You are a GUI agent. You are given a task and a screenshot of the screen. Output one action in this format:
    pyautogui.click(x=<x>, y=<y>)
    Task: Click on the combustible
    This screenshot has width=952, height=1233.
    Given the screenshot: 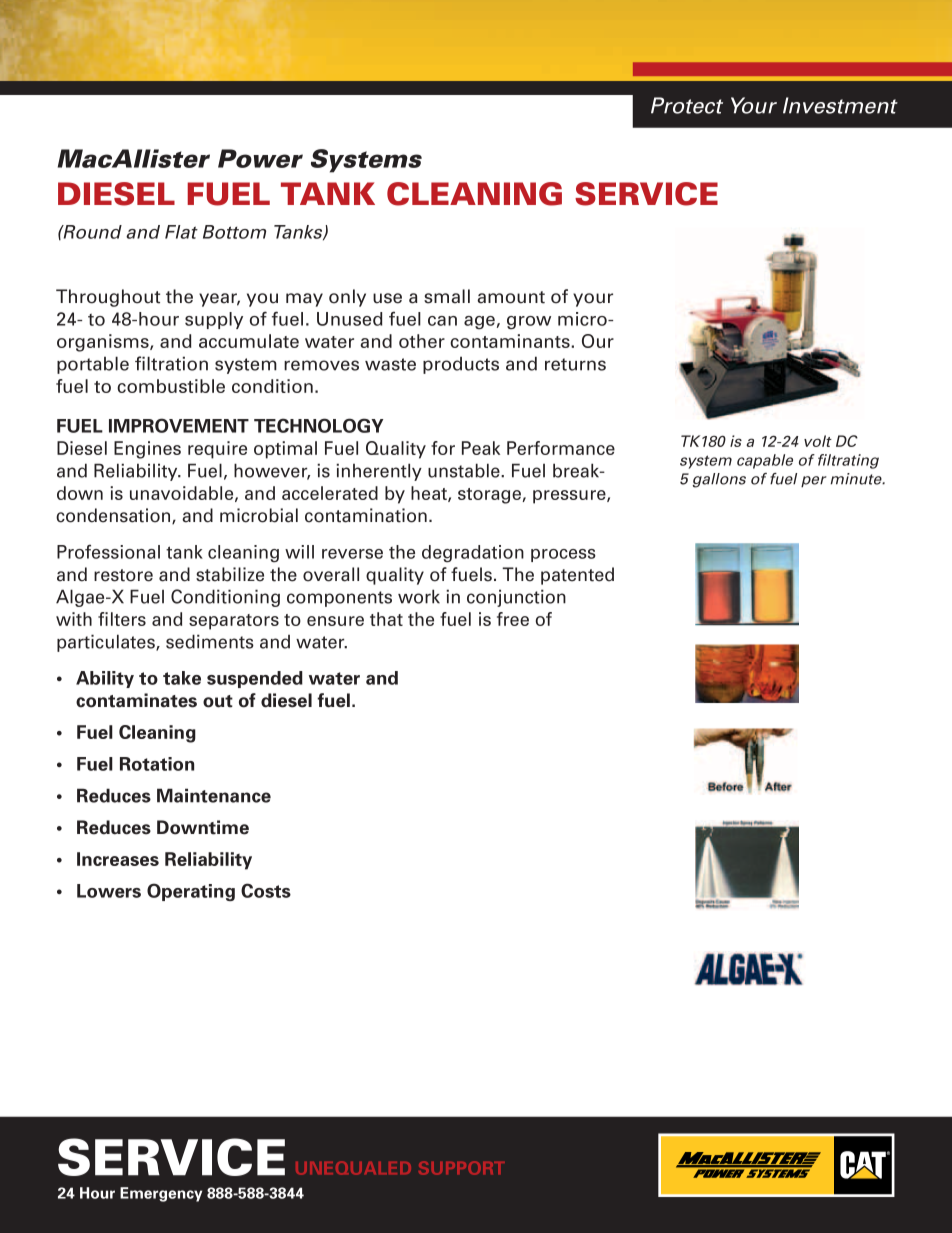 What is the action you would take?
    pyautogui.click(x=171, y=386)
